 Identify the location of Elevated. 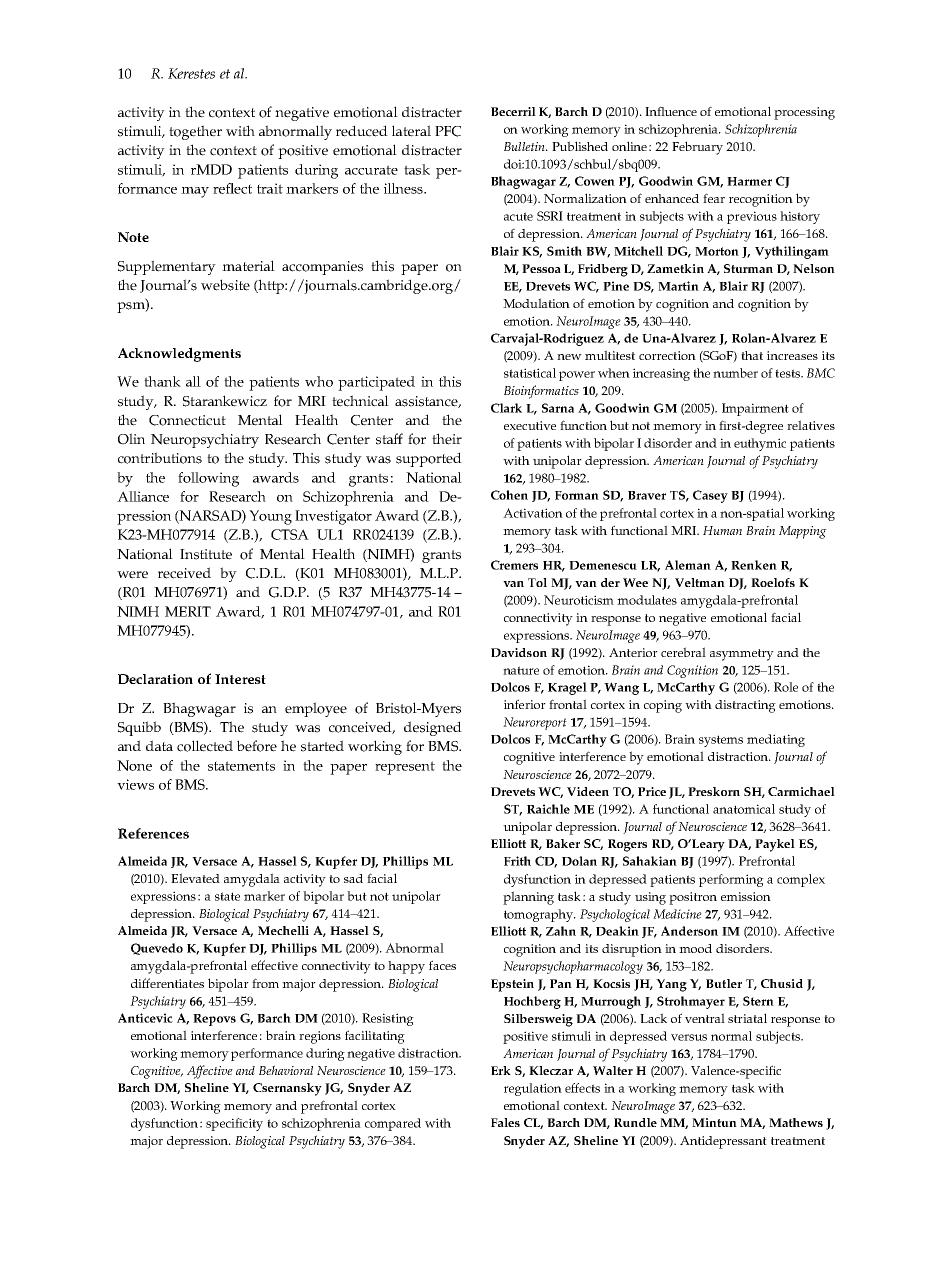
(195, 878).
